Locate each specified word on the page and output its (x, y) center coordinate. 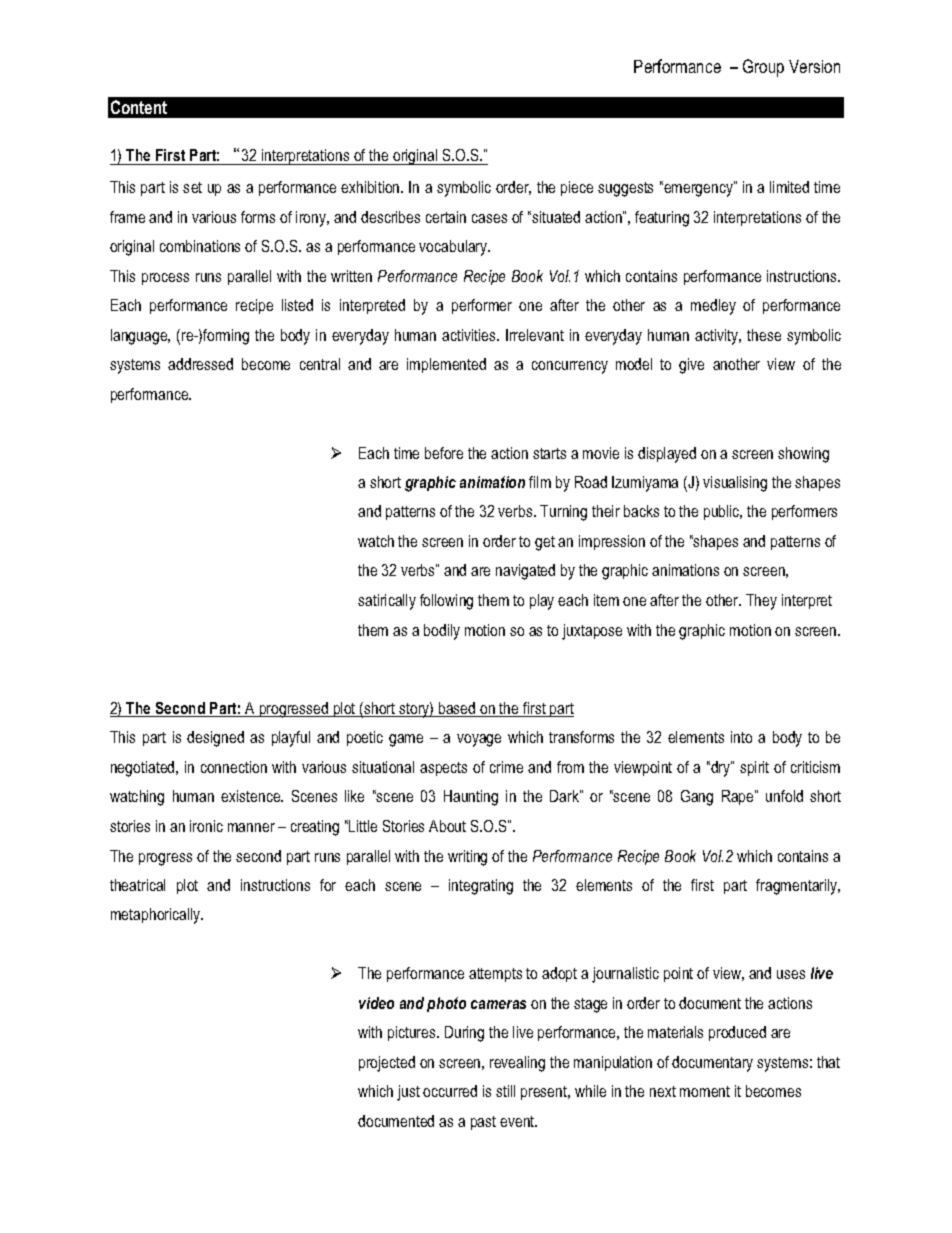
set (192, 187)
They (761, 602)
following (446, 602)
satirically (387, 602)
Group (763, 68)
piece (577, 188)
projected (387, 1064)
